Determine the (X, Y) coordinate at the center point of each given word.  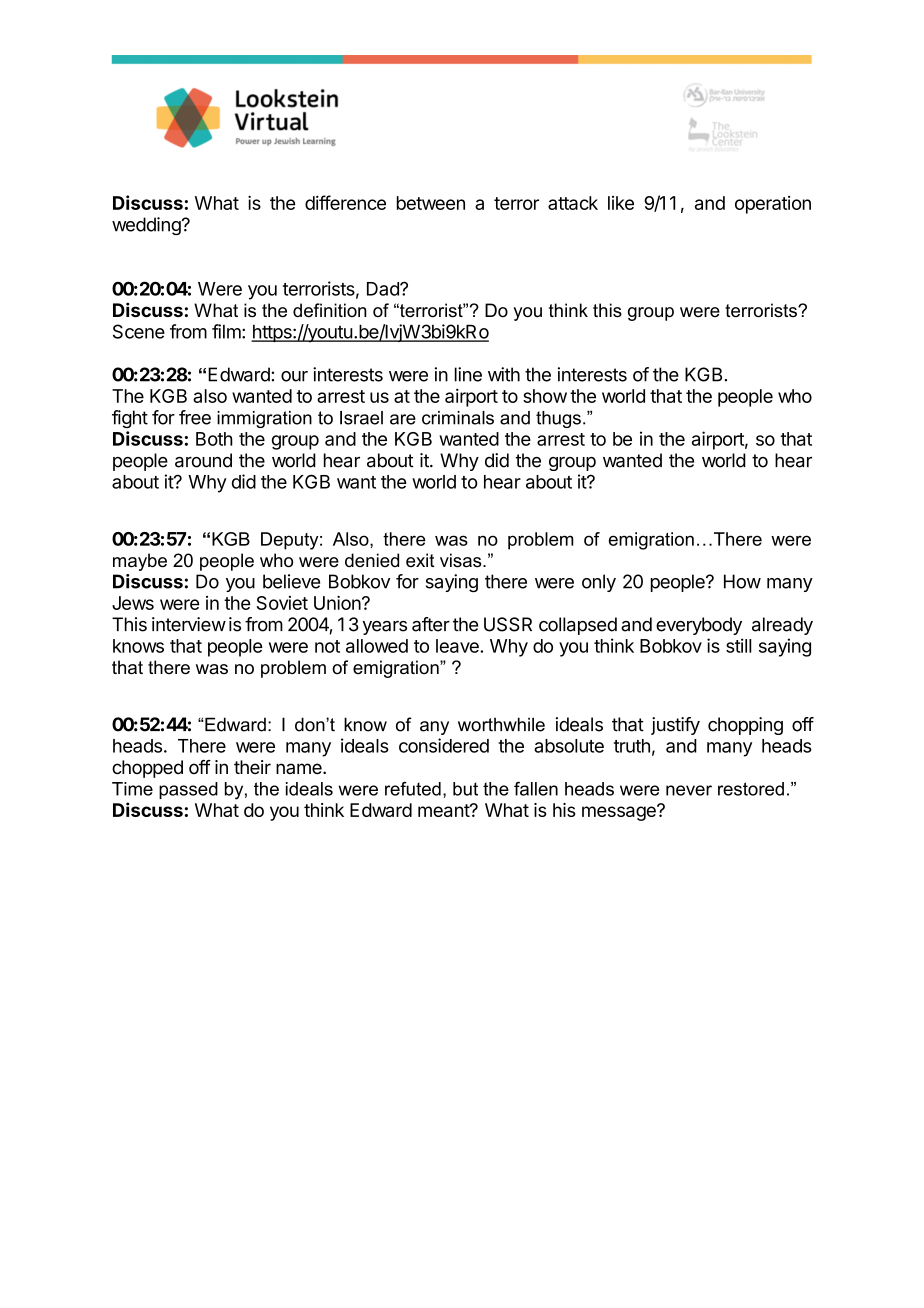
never (689, 790)
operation (773, 205)
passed (188, 790)
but (465, 789)
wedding (147, 226)
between (431, 203)
